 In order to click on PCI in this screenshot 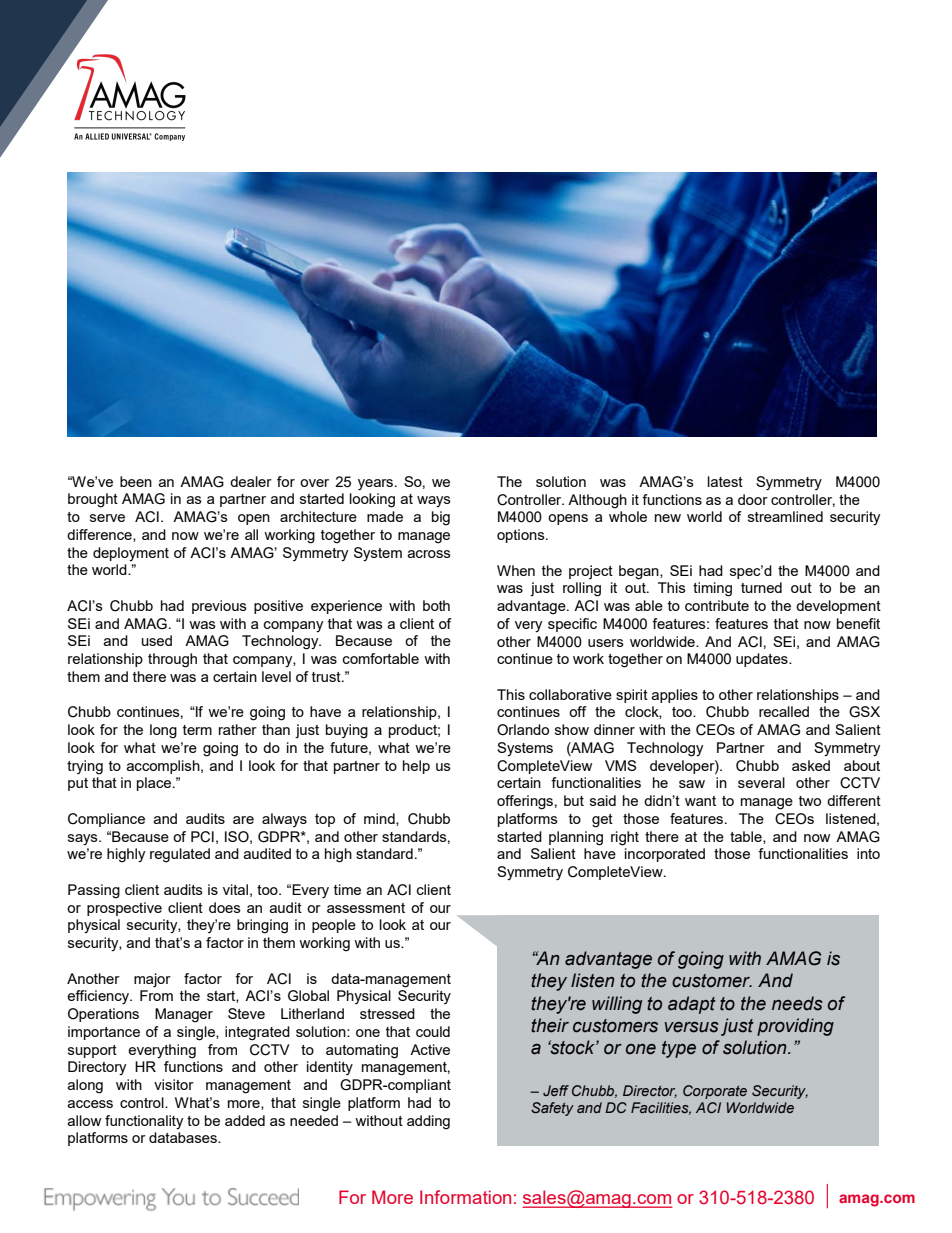, I will do `click(202, 837)`.
